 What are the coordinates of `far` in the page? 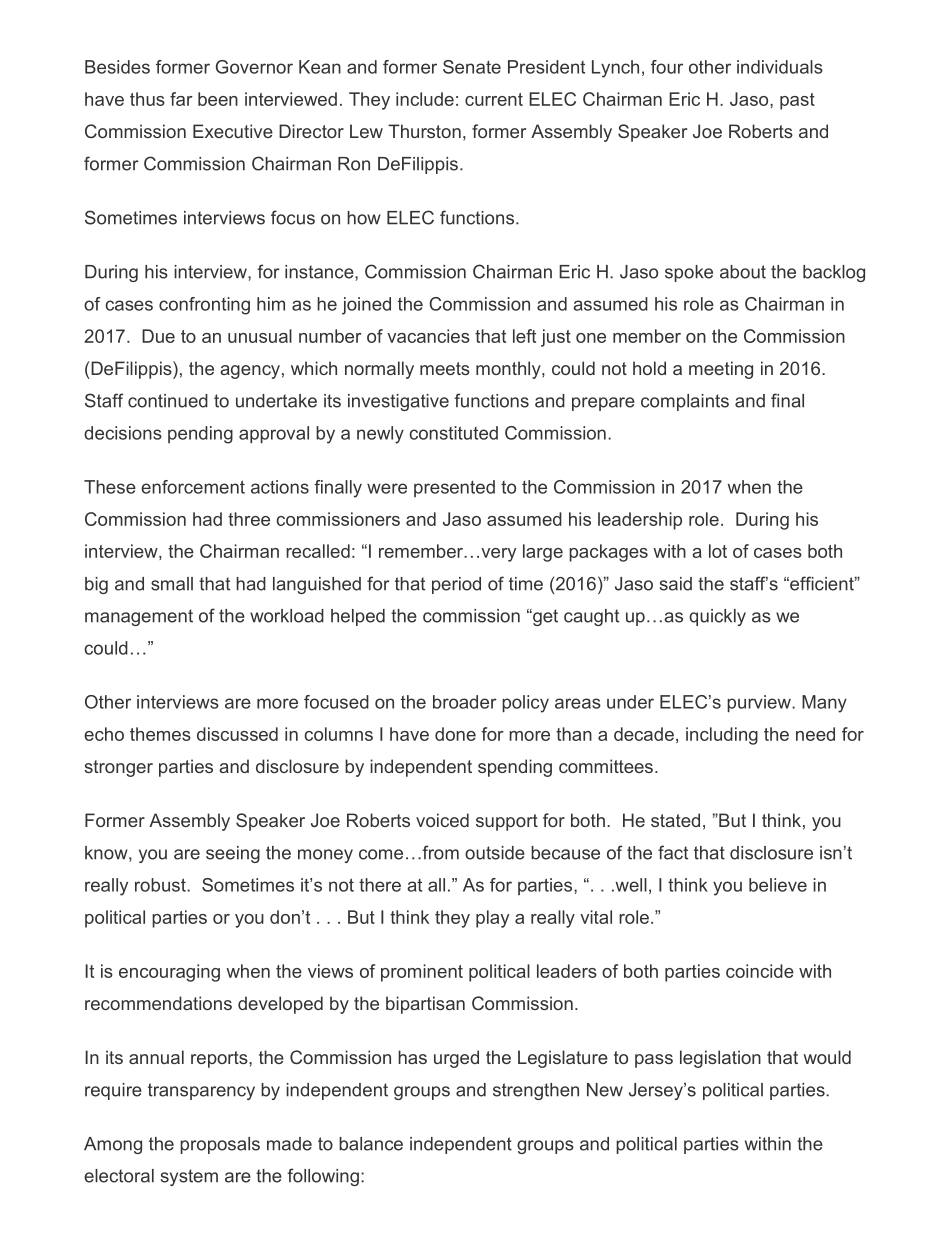 It's located at (181, 99).
